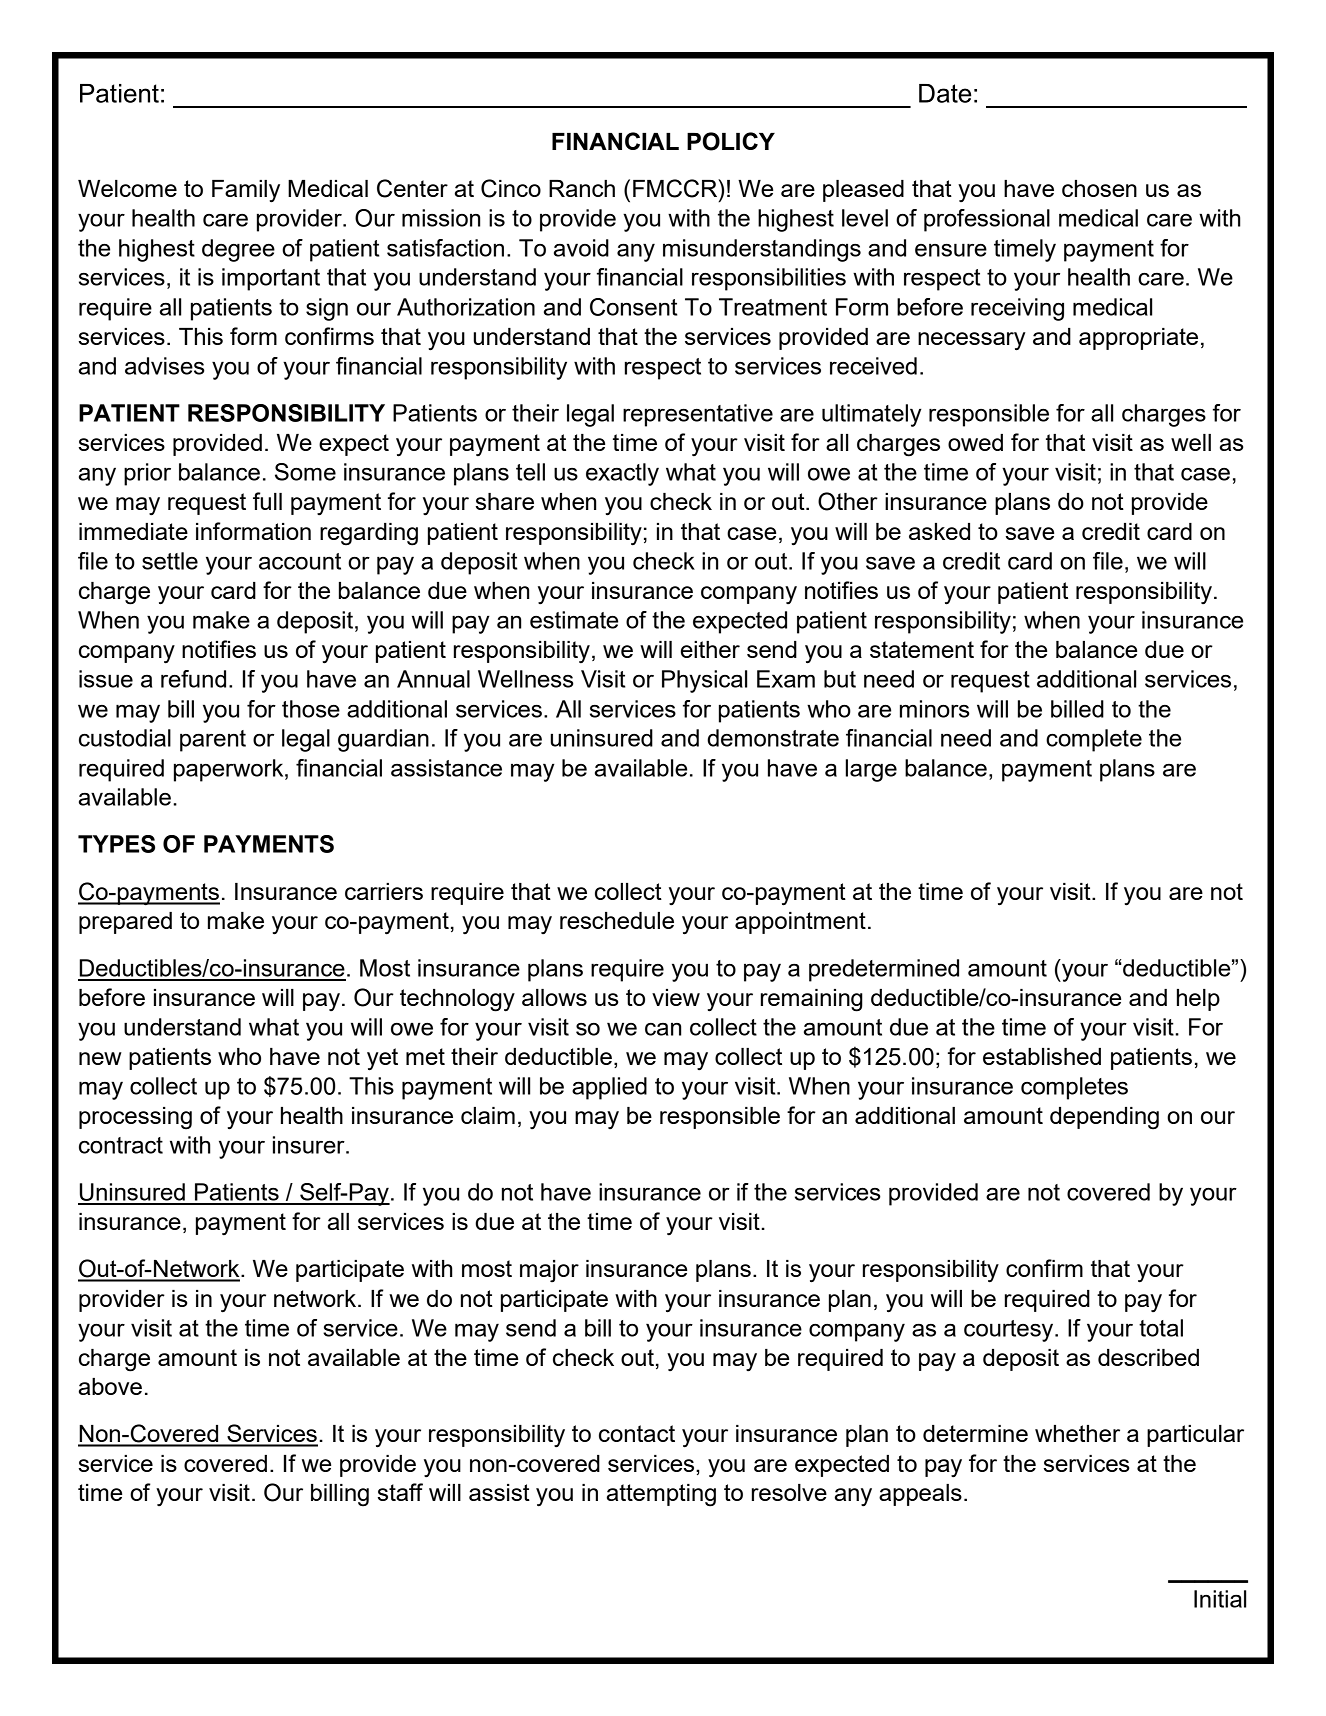  What do you see at coordinates (549, 1271) in the page?
I see `major` at bounding box center [549, 1271].
